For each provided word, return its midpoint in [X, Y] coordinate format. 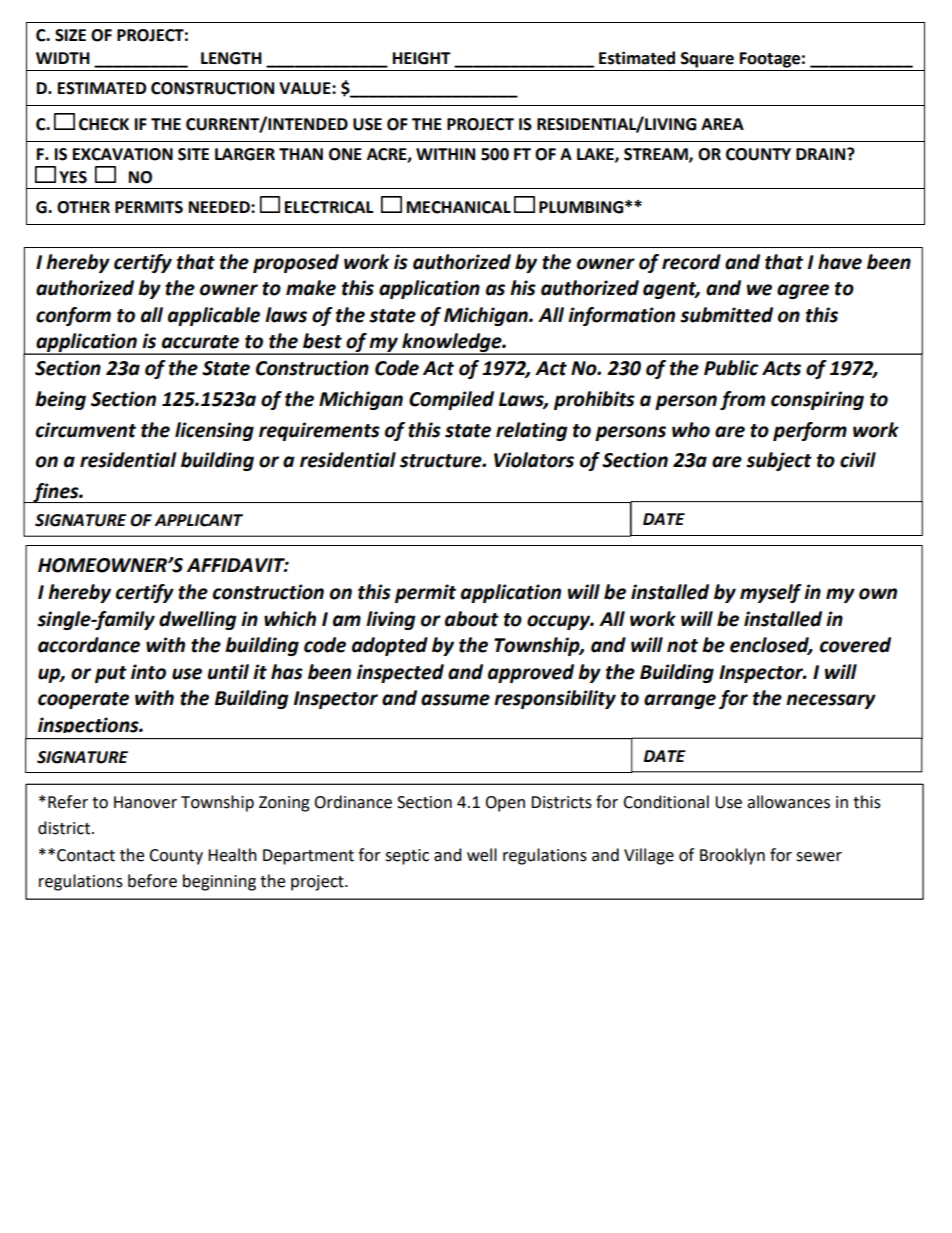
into [148, 672]
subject [779, 461]
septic [407, 857]
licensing [214, 431]
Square [707, 60]
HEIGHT [422, 58]
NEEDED [220, 207]
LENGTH [231, 58]
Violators [534, 460]
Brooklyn [732, 856]
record [691, 262]
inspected [400, 673]
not [682, 646]
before [152, 881]
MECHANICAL [459, 207]
